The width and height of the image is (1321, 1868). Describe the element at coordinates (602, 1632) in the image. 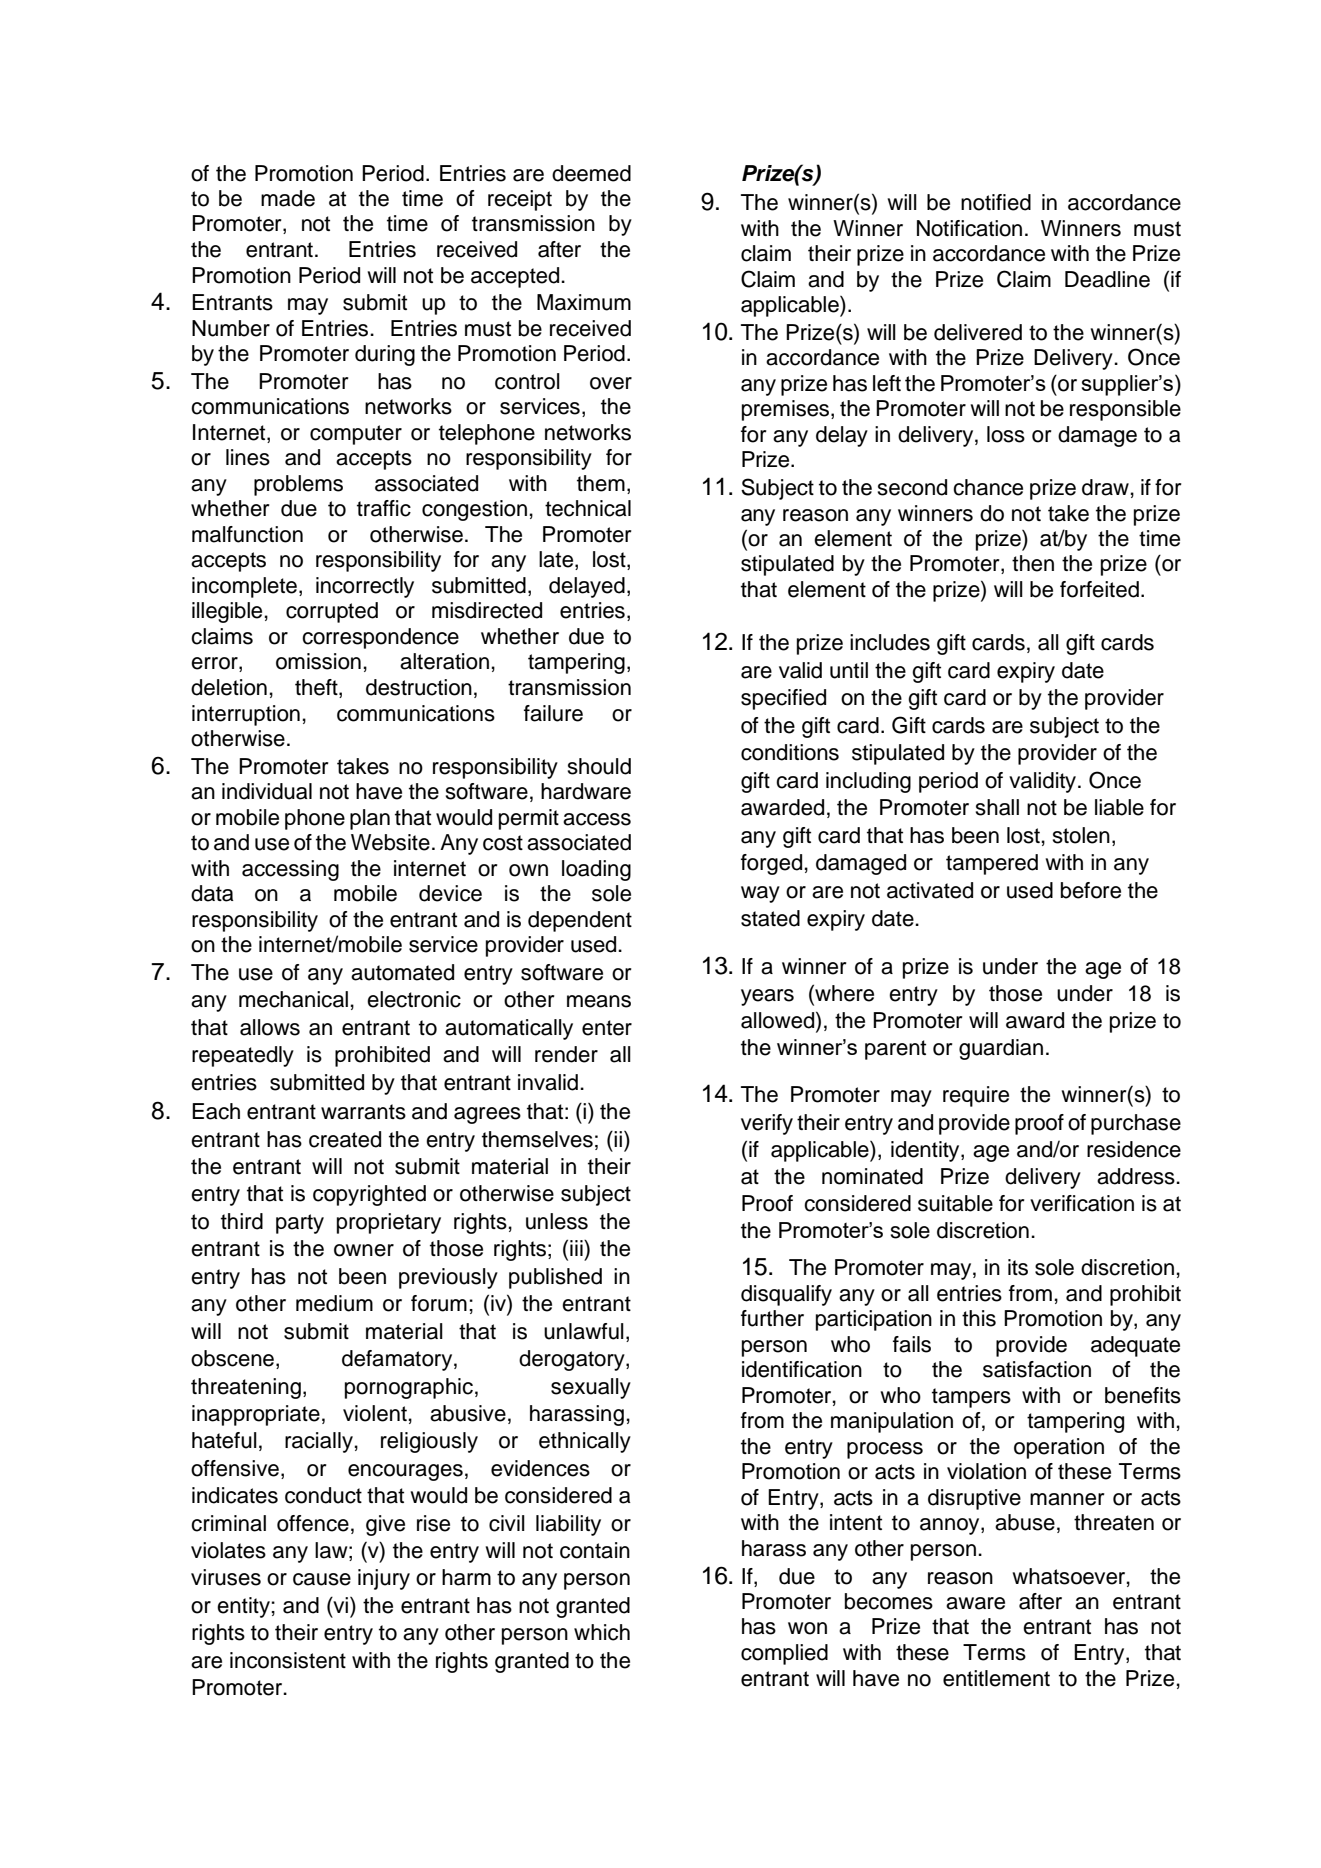

I see `which` at that location.
